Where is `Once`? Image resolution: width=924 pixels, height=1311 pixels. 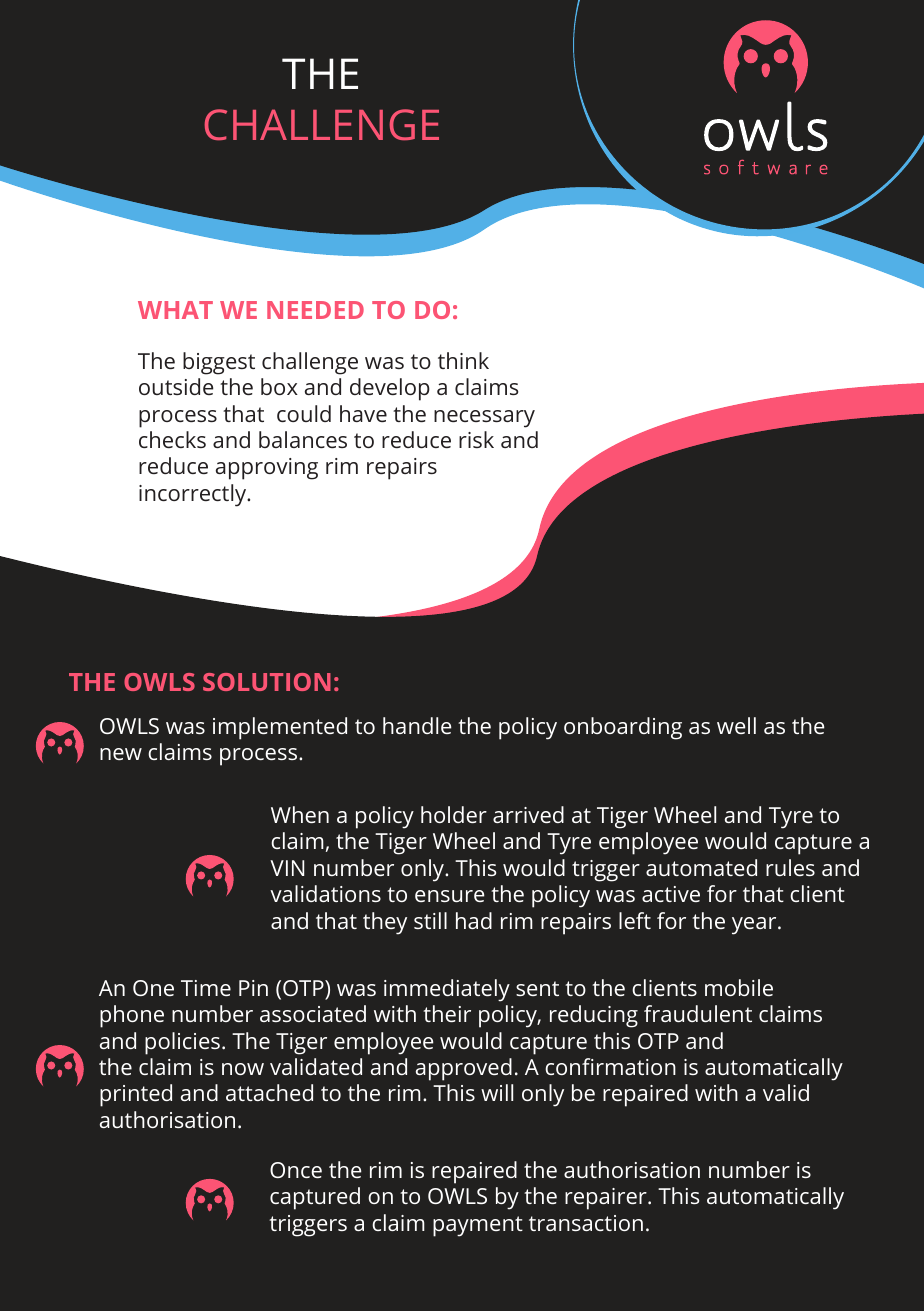 Once is located at coordinates (296, 1170).
